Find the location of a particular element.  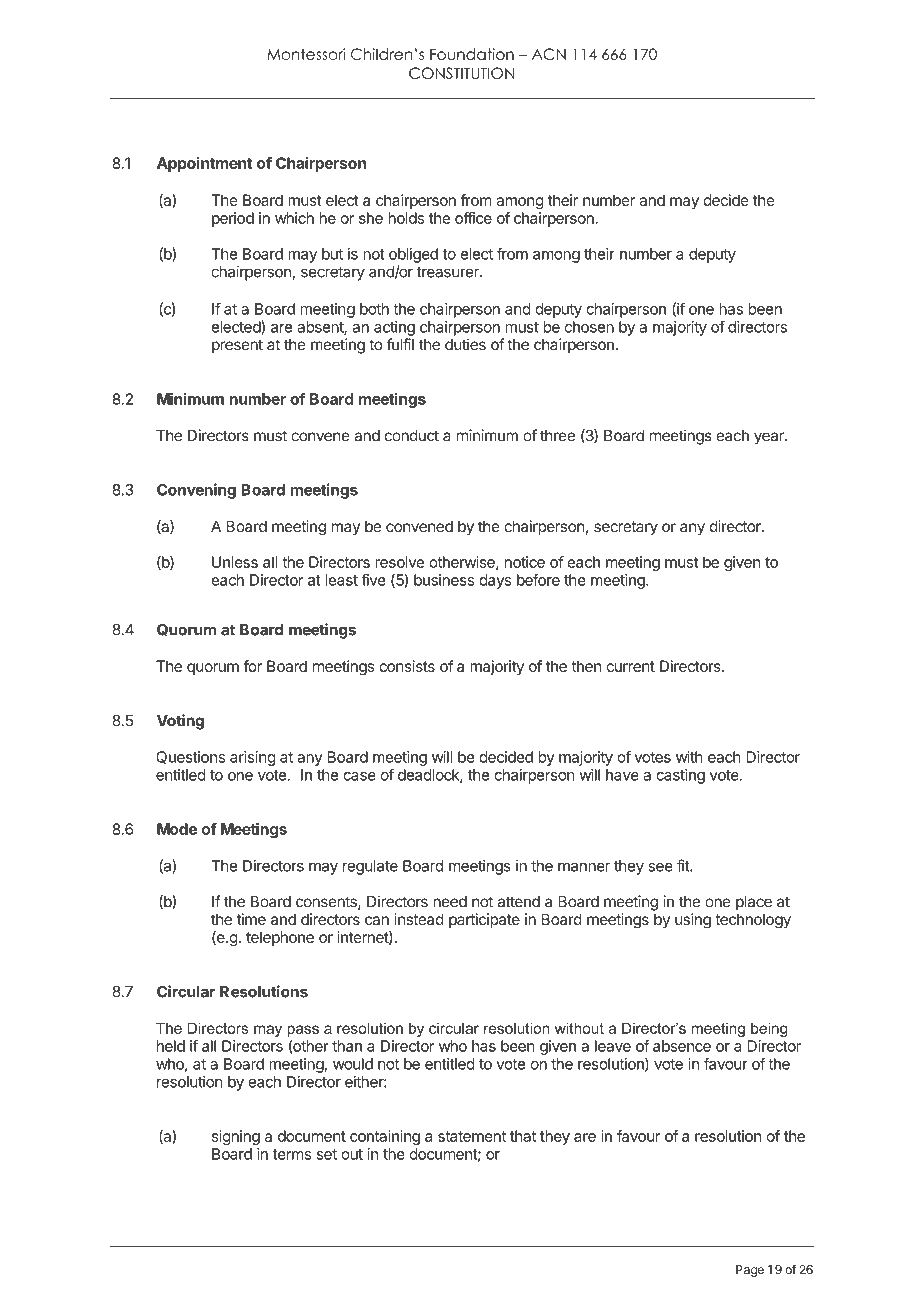

CONSTITUTION is located at coordinates (461, 73).
